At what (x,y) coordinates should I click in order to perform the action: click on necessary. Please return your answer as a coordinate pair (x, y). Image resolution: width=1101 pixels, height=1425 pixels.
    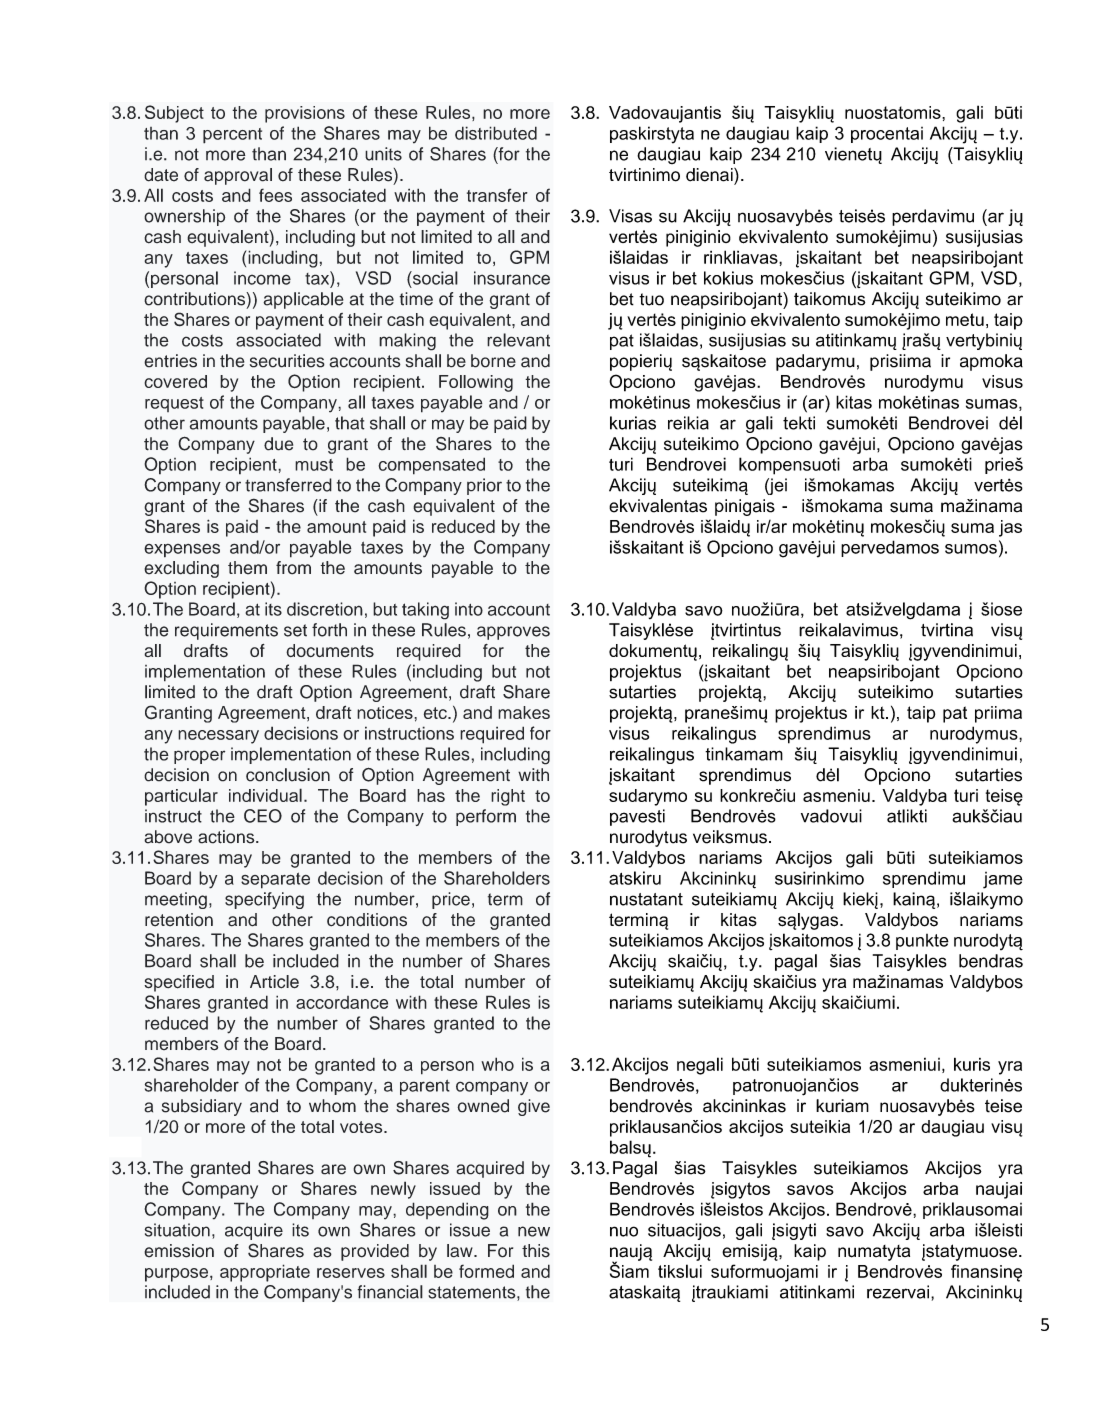
    Looking at the image, I should click on (218, 737).
